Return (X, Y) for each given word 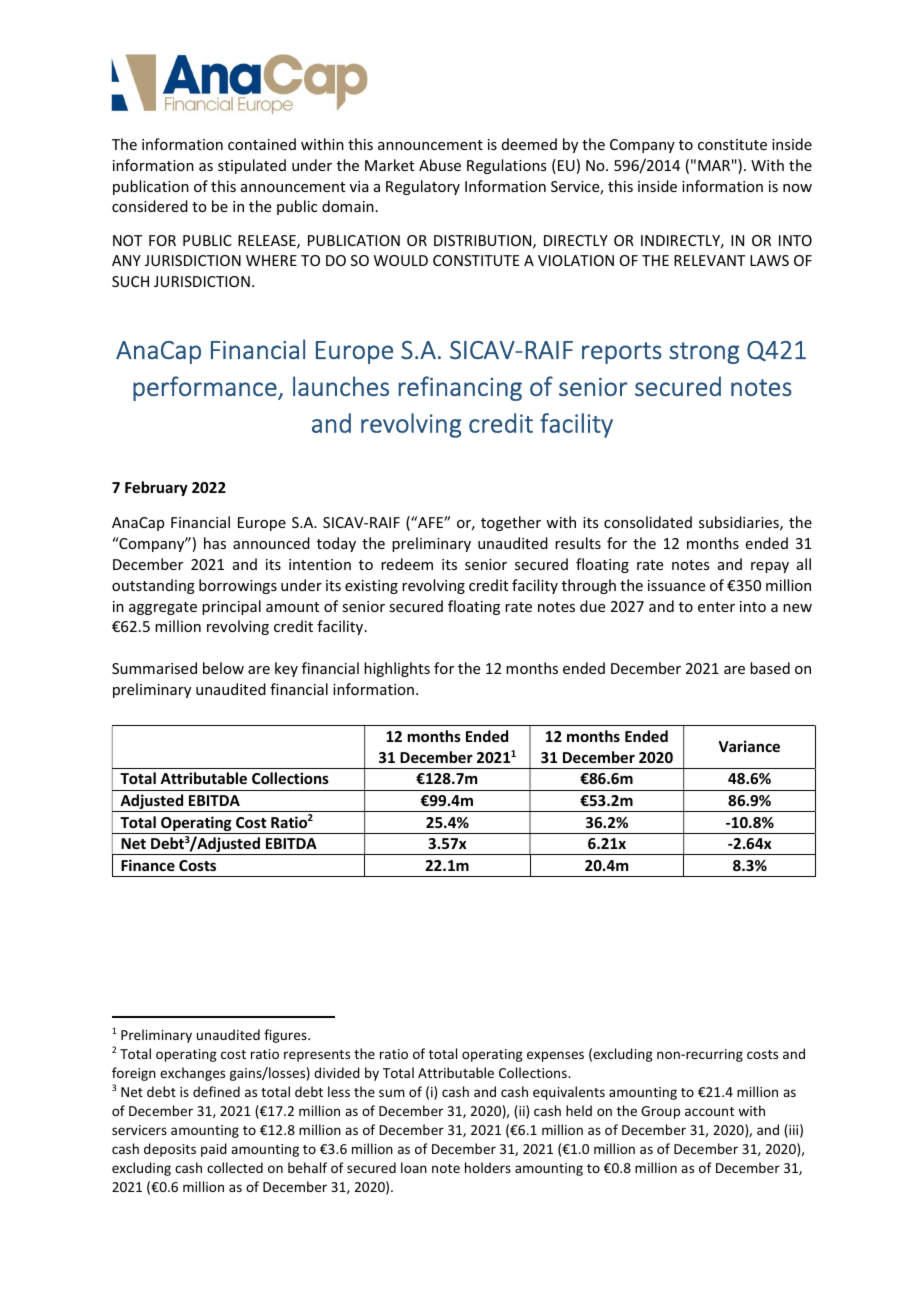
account (709, 1111)
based (770, 668)
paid (214, 1150)
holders (488, 1167)
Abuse (440, 165)
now (797, 188)
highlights (397, 669)
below (223, 668)
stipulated (252, 166)
